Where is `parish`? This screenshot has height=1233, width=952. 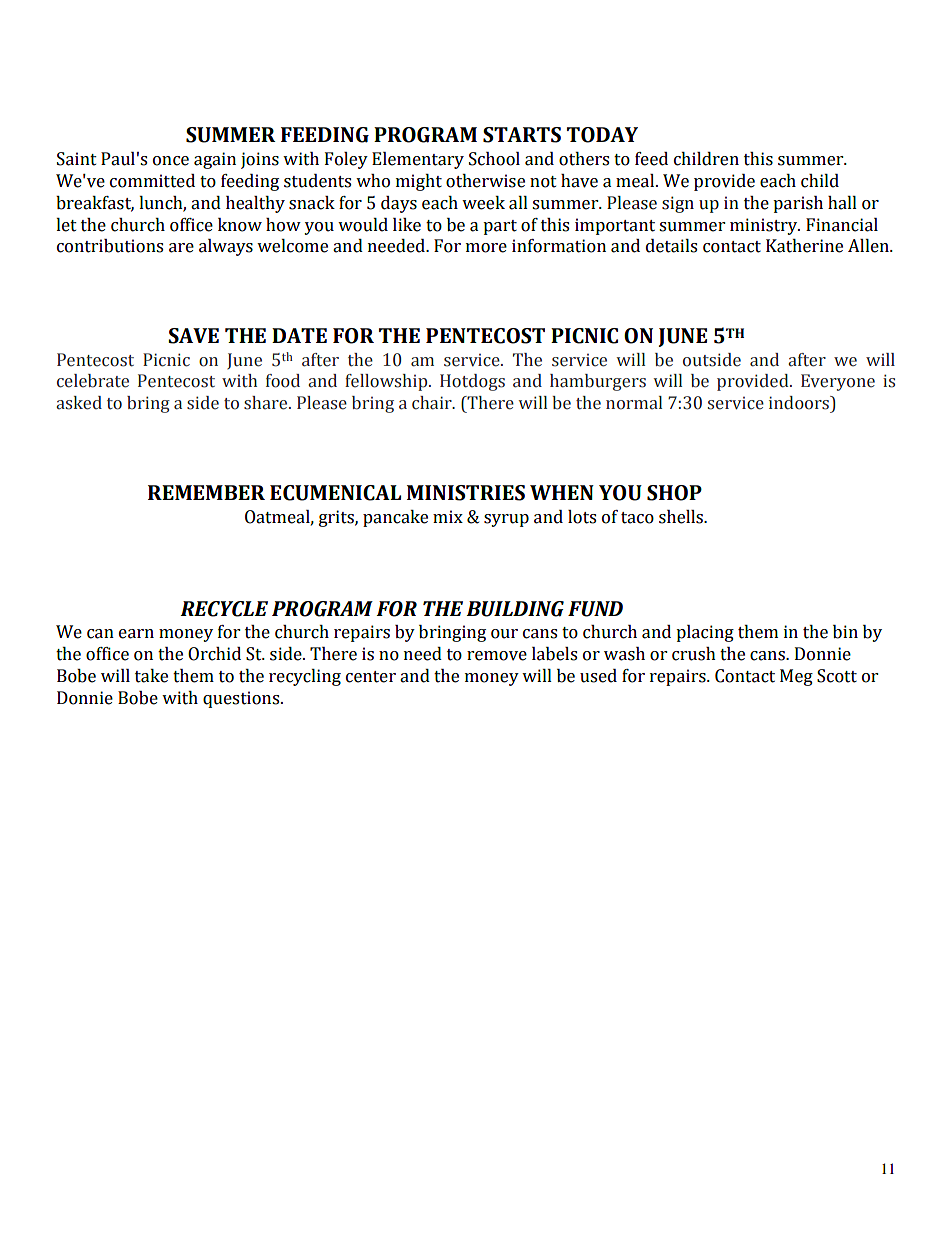 parish is located at coordinates (798, 204).
